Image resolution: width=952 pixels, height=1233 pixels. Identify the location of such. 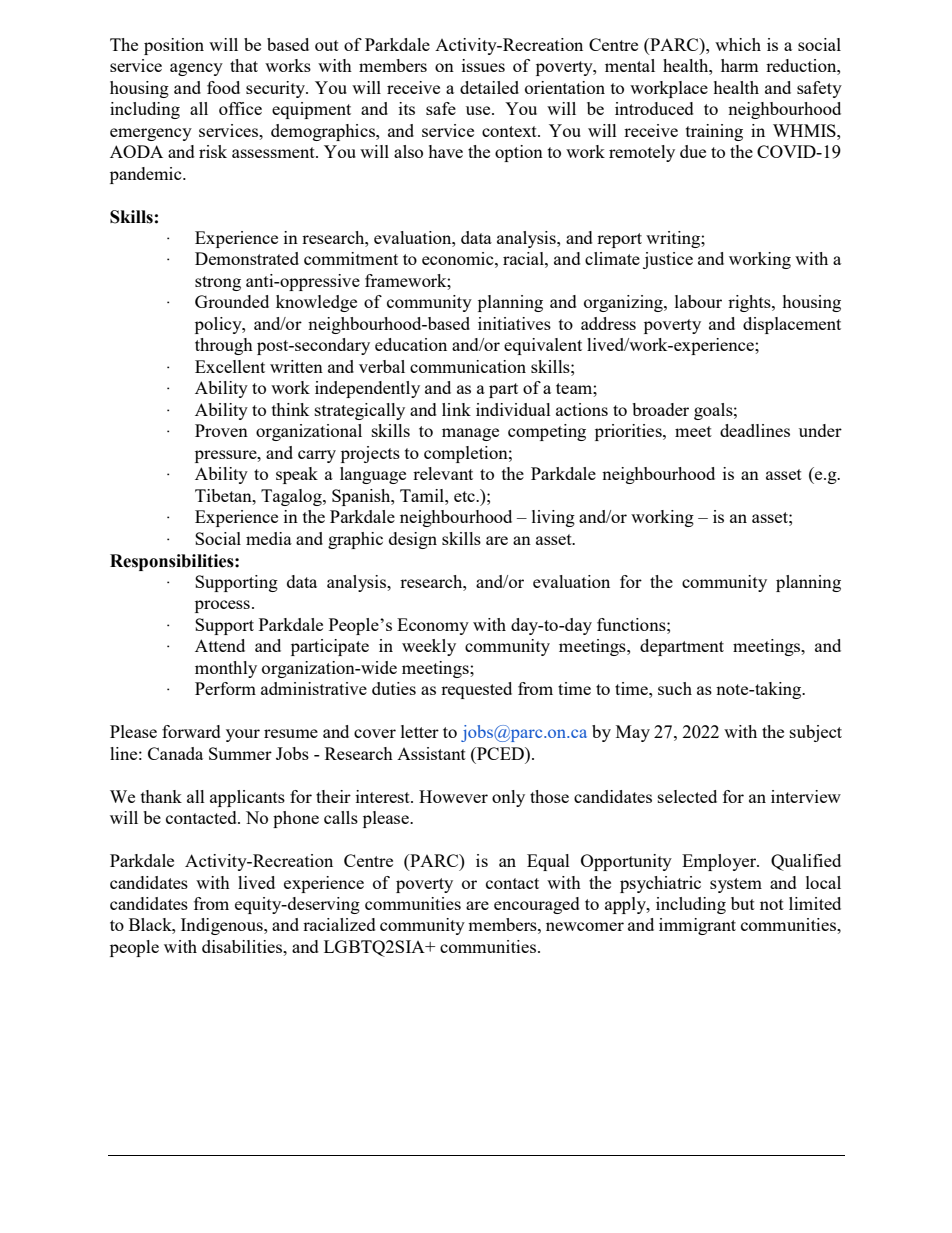
(675, 688).
